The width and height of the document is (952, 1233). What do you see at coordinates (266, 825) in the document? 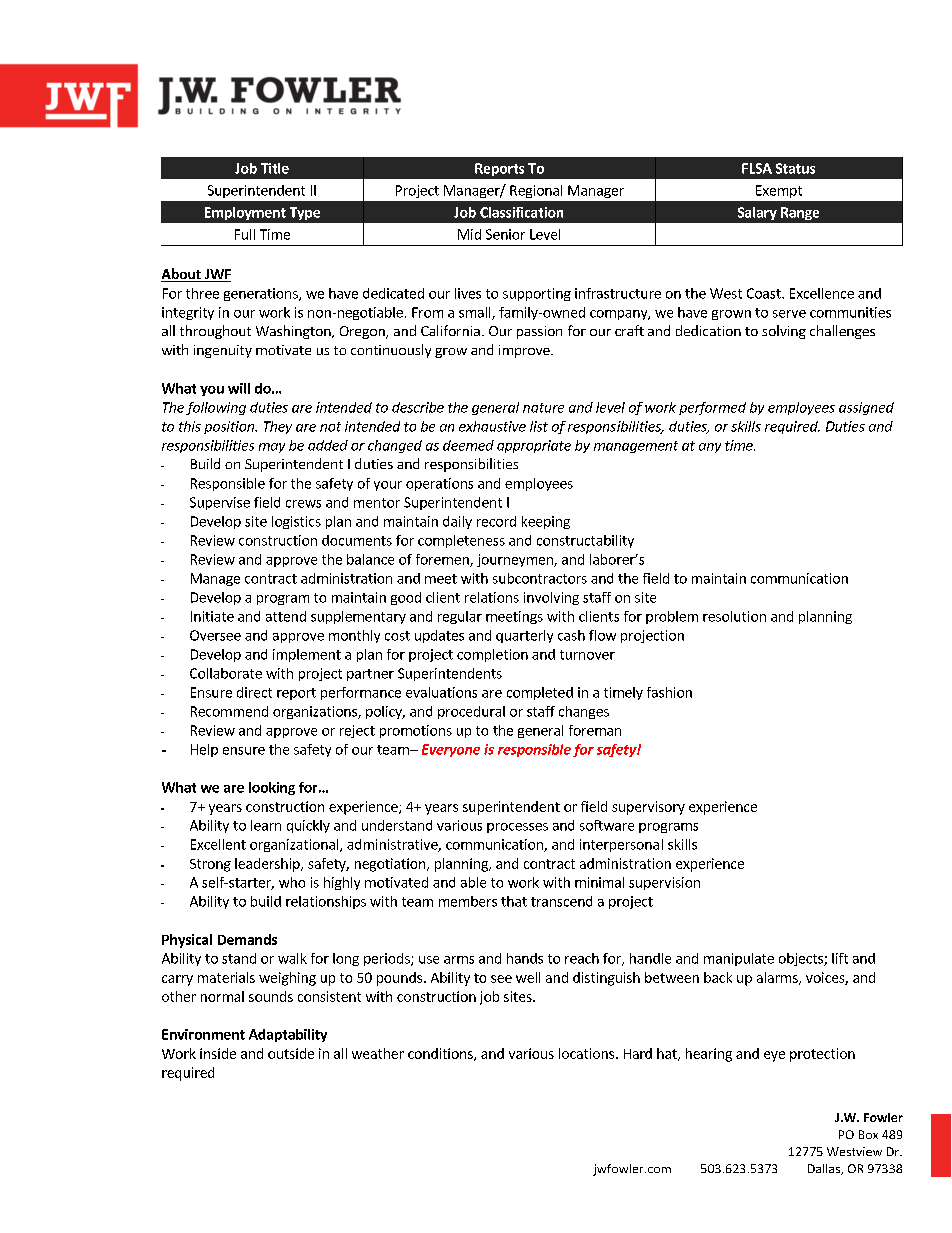
I see `learn` at bounding box center [266, 825].
